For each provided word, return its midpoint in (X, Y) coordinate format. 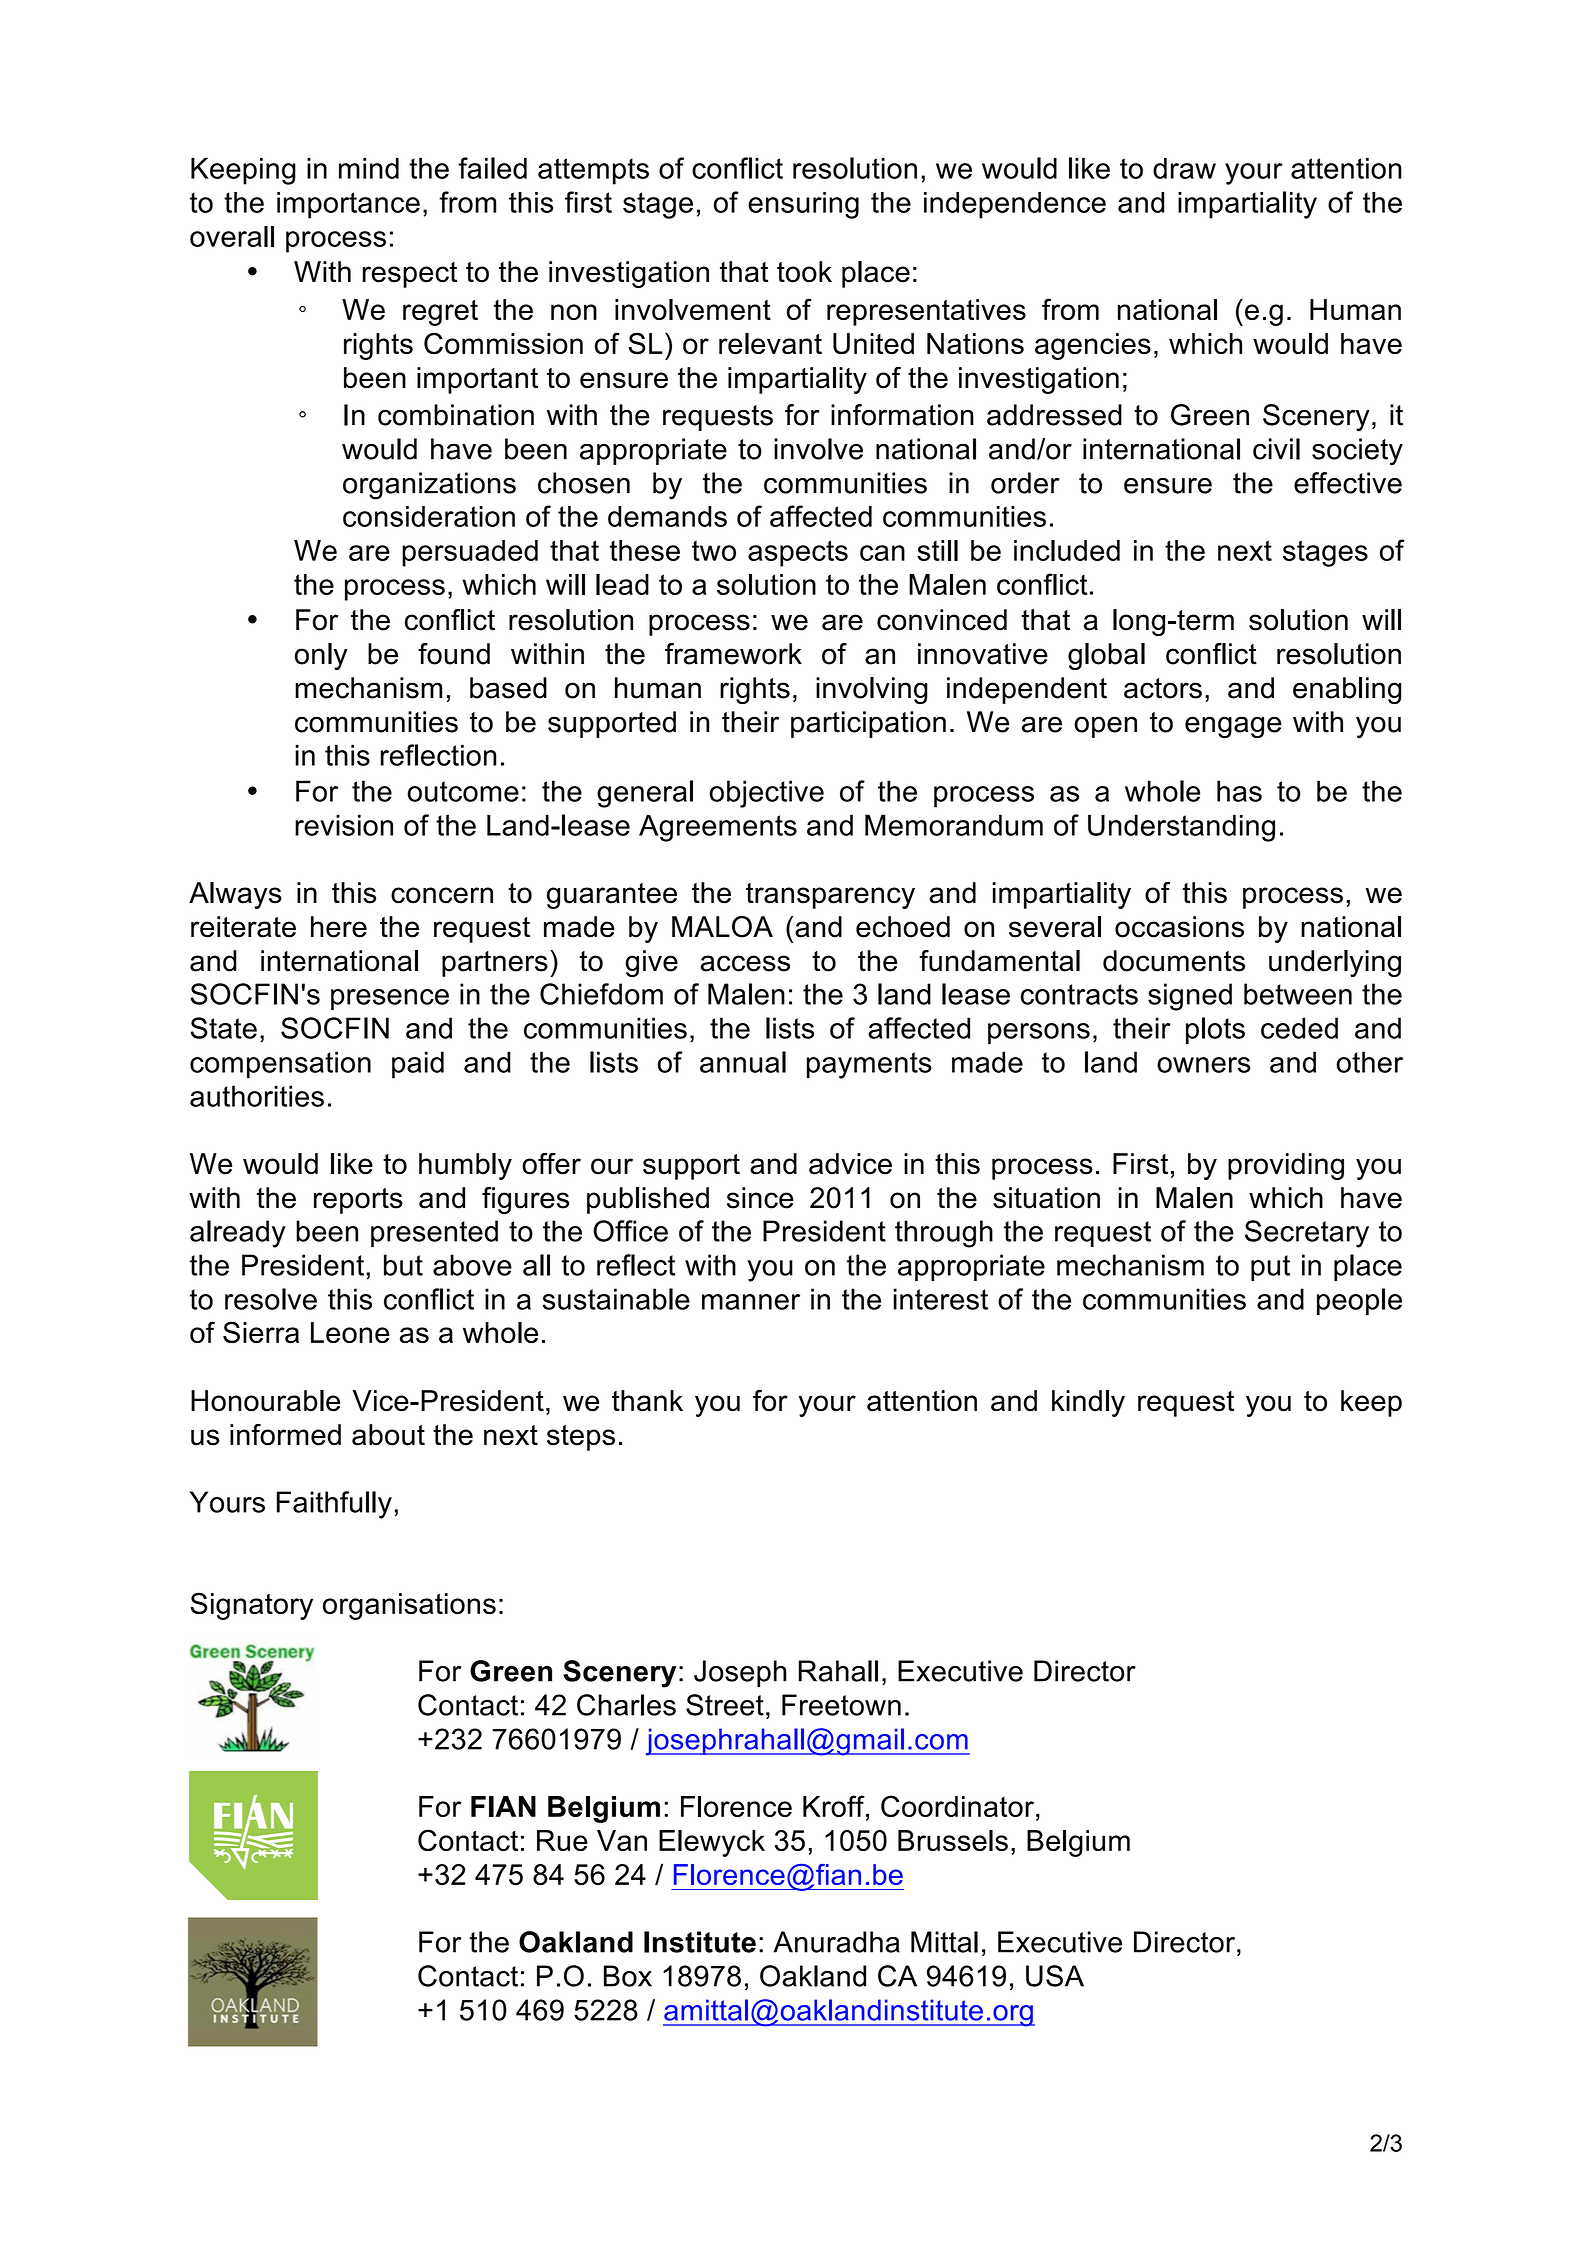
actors (1163, 688)
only (321, 656)
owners (1204, 1065)
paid (418, 1065)
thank (647, 1401)
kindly (1088, 1403)
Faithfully (334, 1505)
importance (348, 205)
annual (743, 1062)
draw (1184, 168)
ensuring (803, 205)
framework (733, 654)
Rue (562, 1840)
